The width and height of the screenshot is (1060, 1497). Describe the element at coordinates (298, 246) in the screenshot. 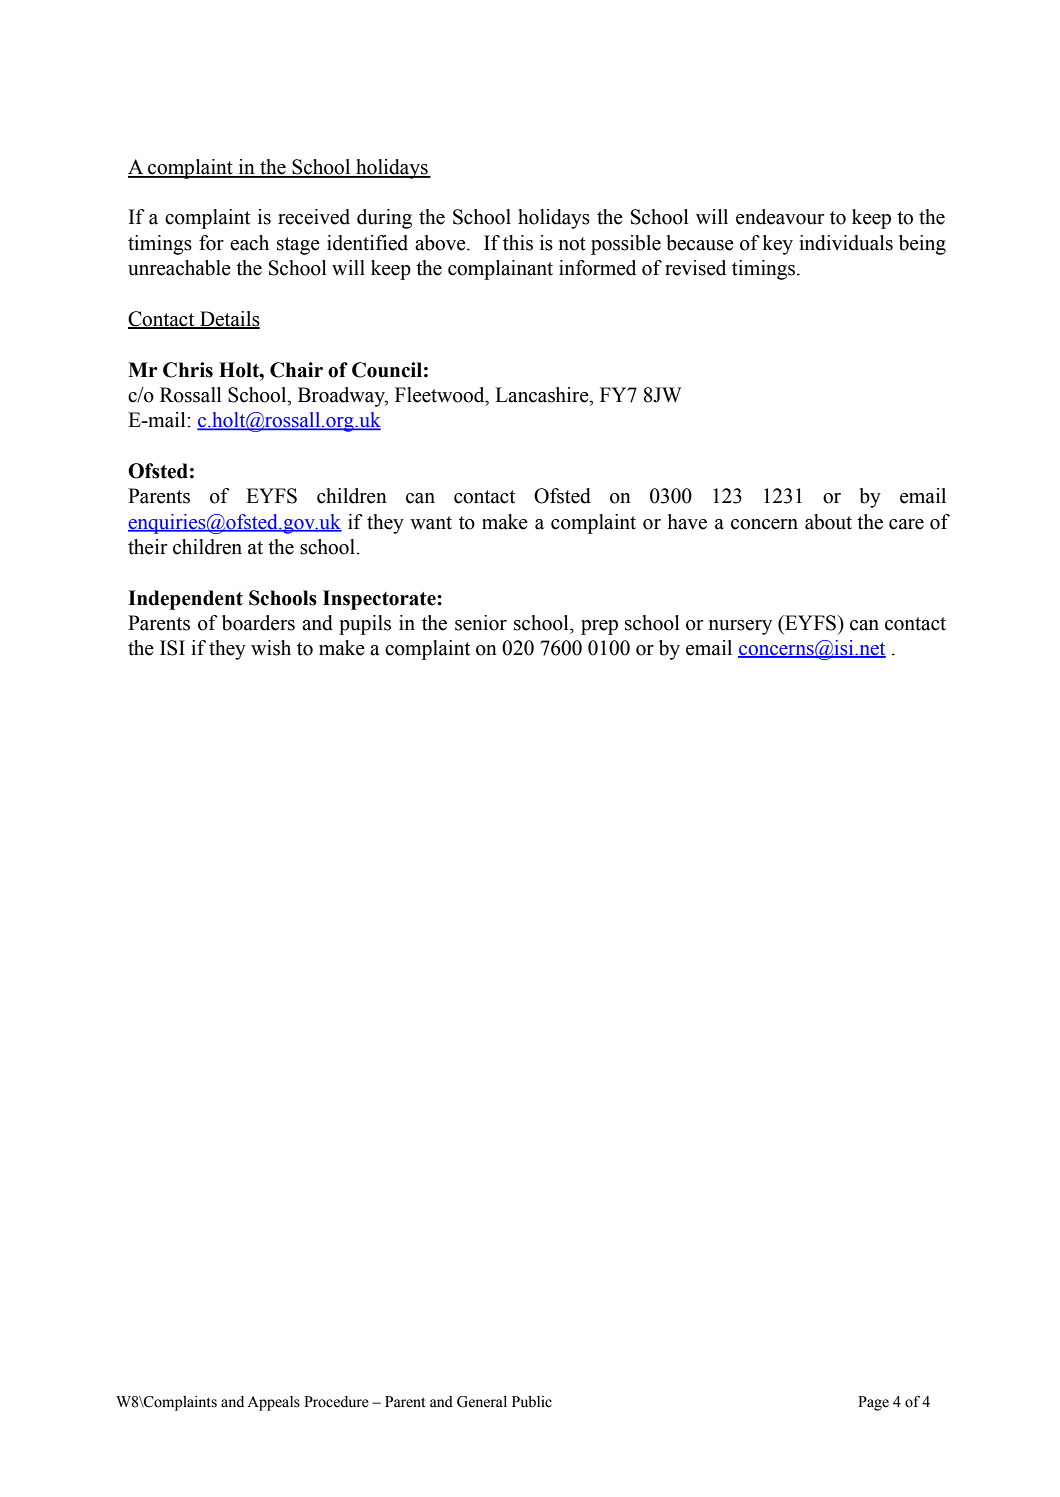

I see `stage` at that location.
